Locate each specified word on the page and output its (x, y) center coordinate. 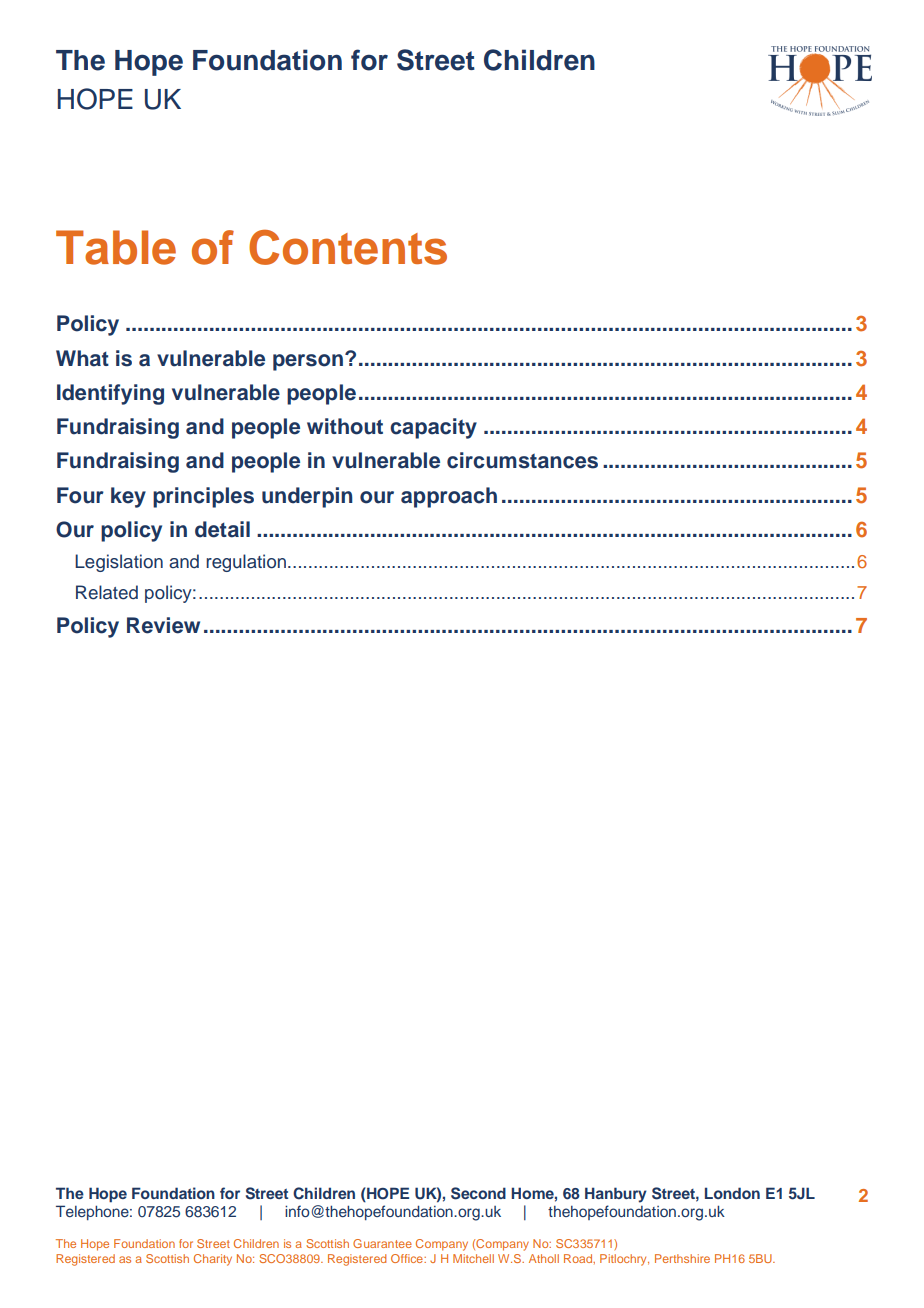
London (732, 1193)
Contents (348, 247)
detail (222, 529)
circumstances (522, 460)
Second (478, 1193)
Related (107, 592)
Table (116, 247)
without (345, 426)
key (128, 497)
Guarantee (382, 1243)
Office (408, 1258)
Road (579, 1259)
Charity (213, 1260)
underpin (307, 497)
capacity (433, 428)
